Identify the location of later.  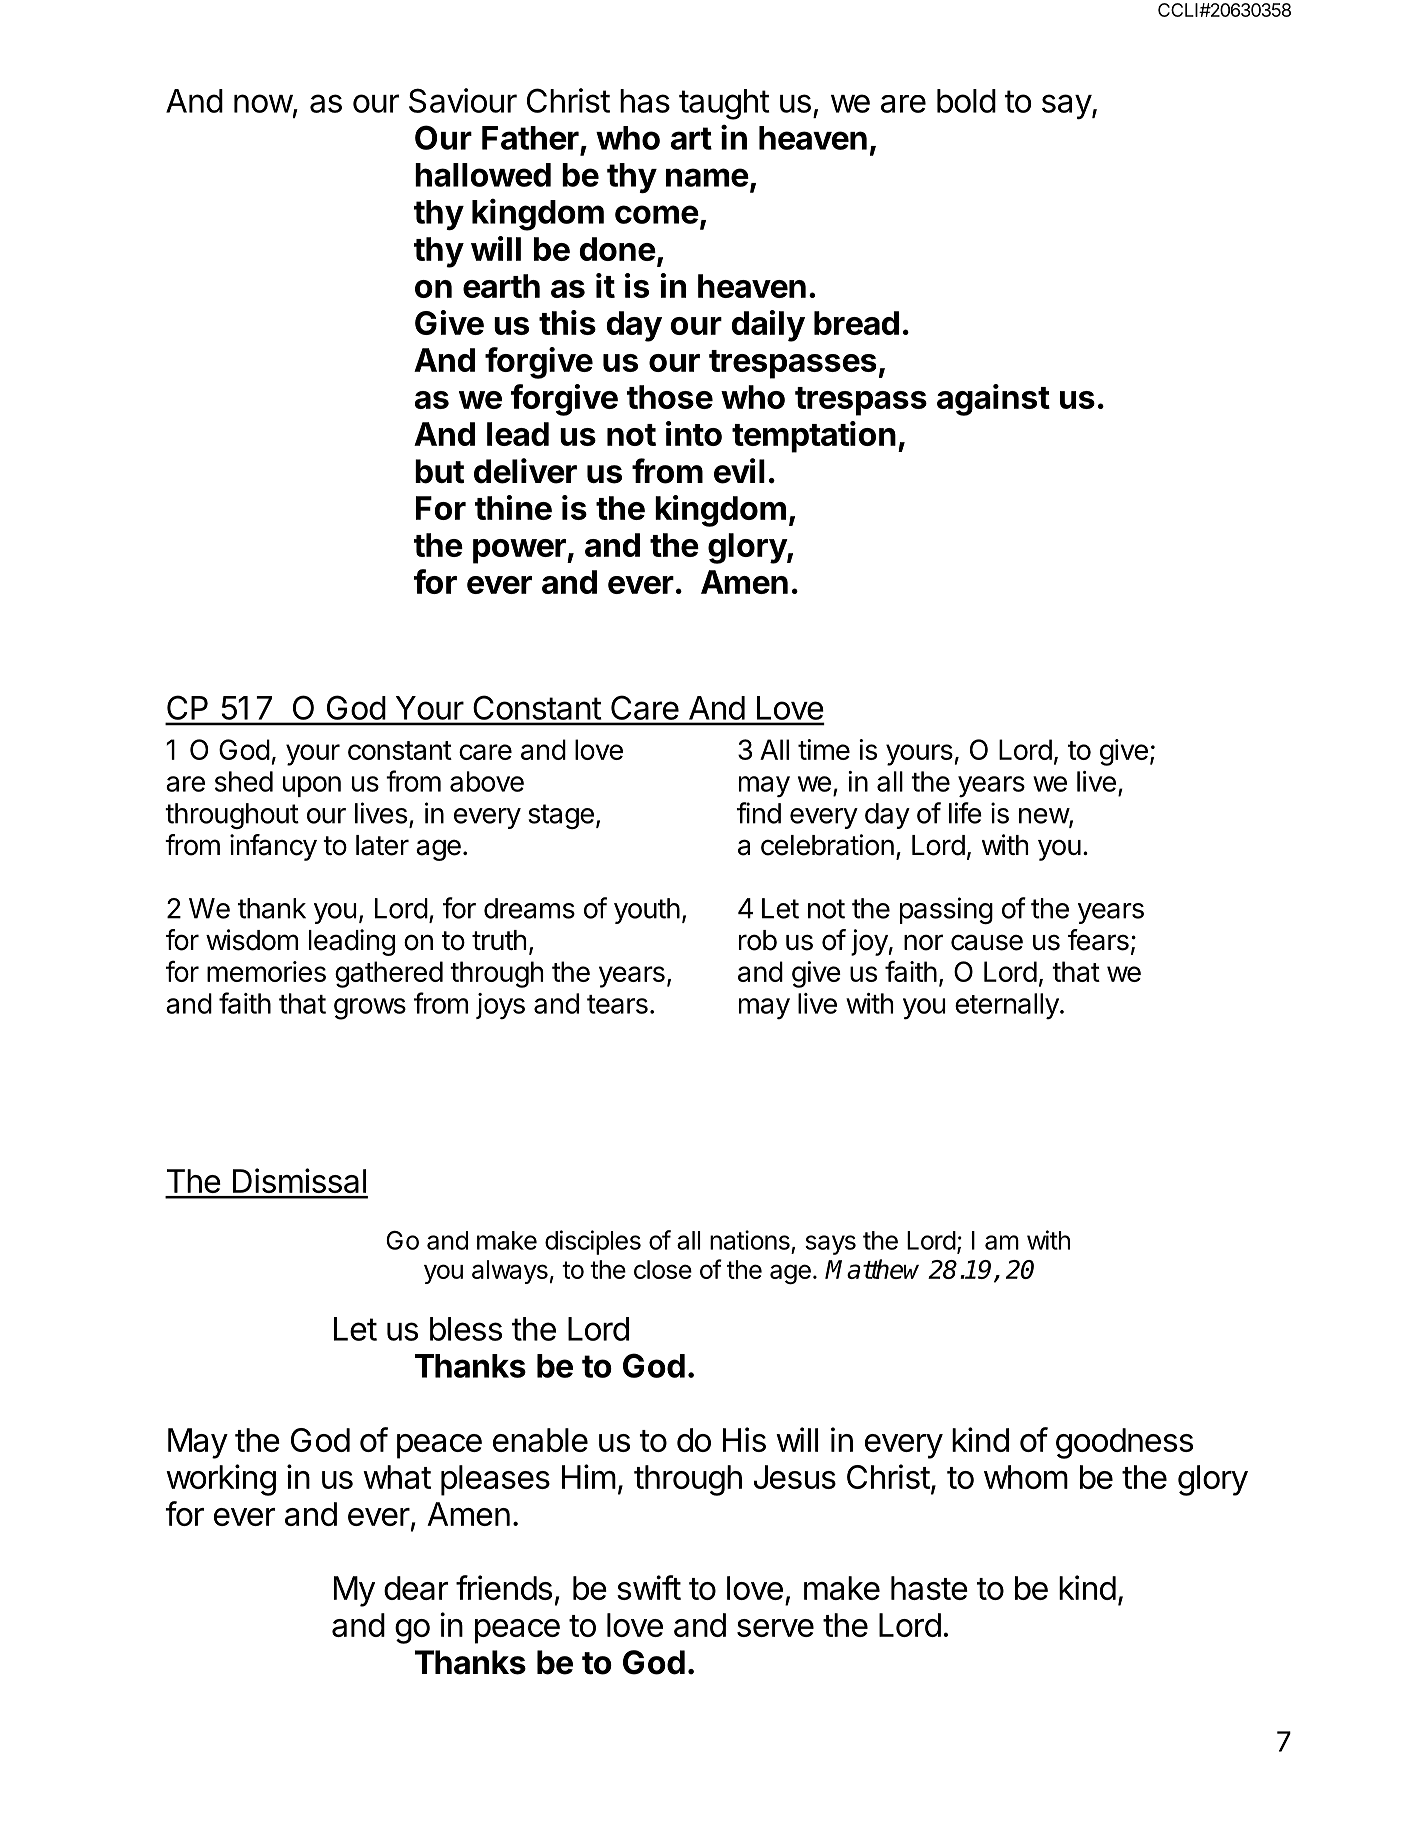
(382, 845).
